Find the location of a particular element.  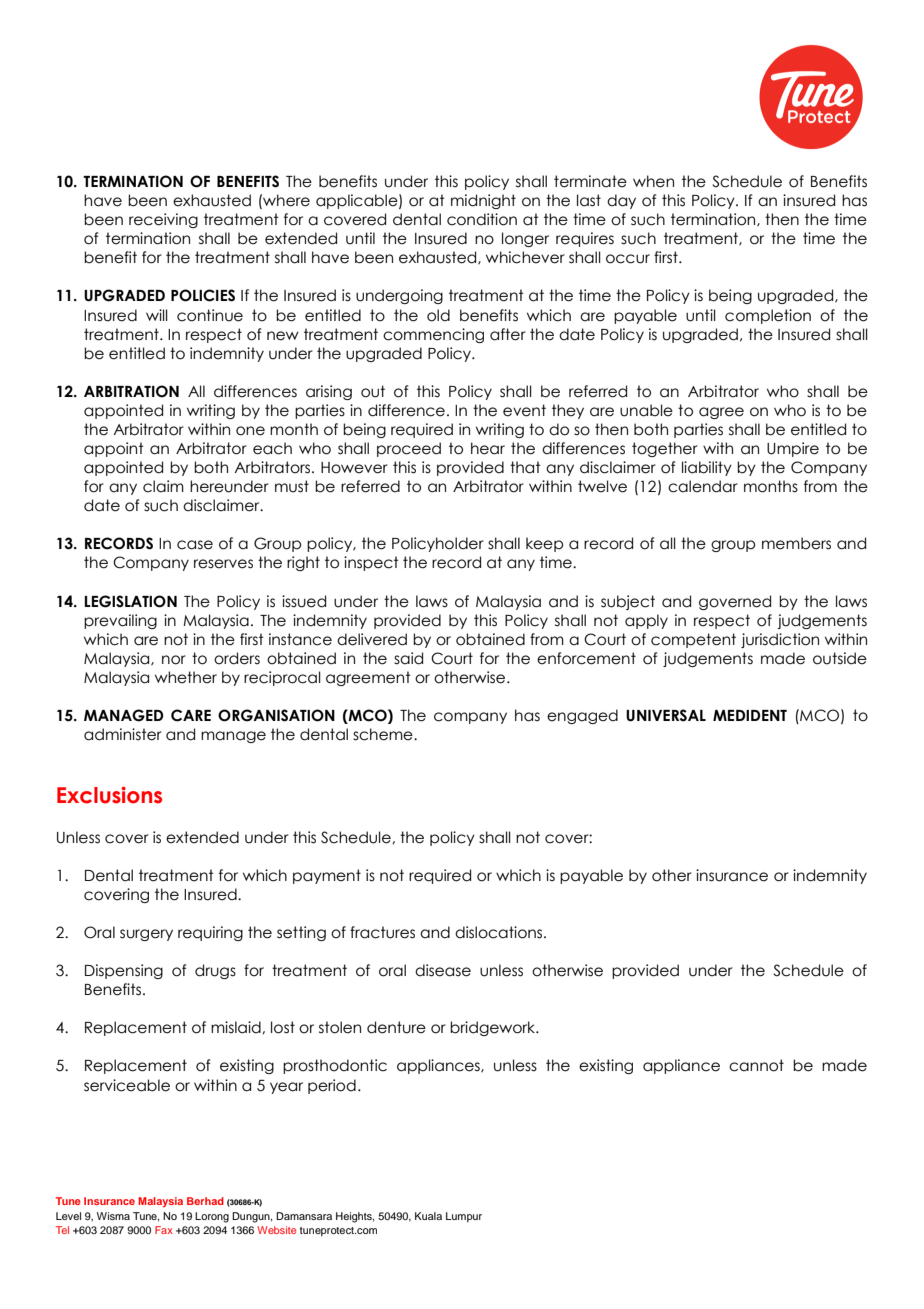

Lumpur is located at coordinates (464, 1217).
